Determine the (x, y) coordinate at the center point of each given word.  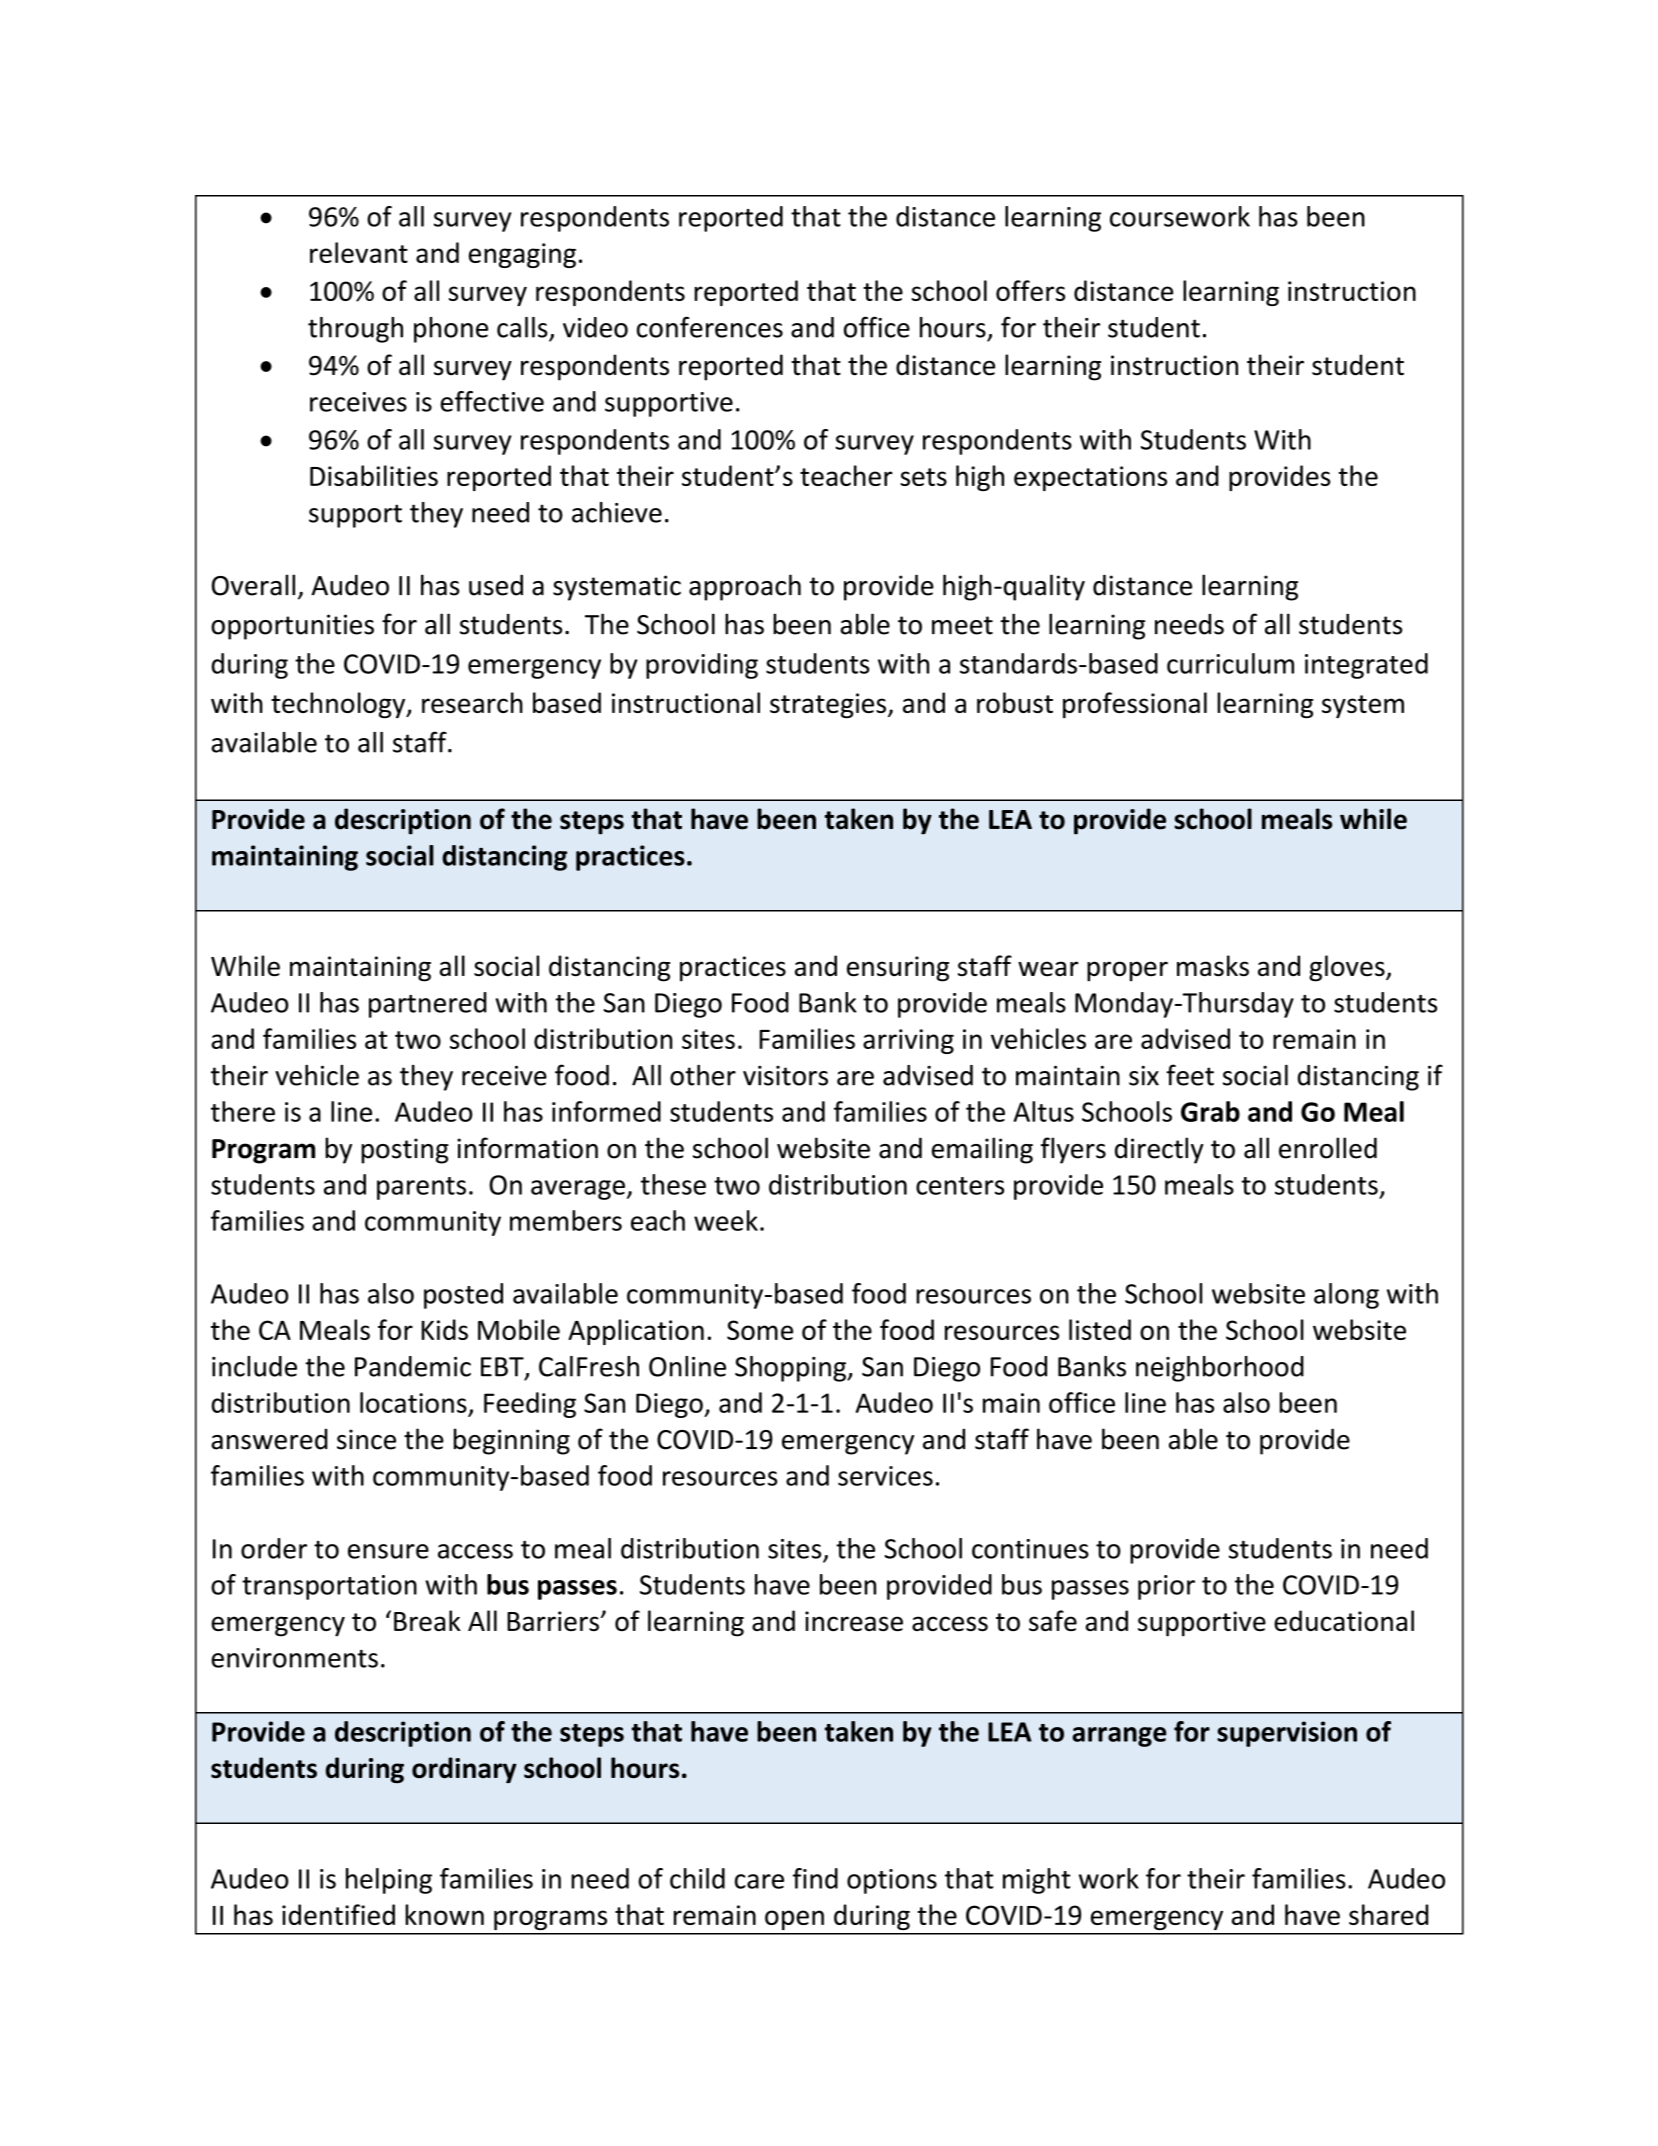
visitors (785, 1076)
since (366, 1439)
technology (339, 705)
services (885, 1476)
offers (1030, 290)
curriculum (1230, 663)
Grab (1210, 1111)
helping (389, 1881)
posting (405, 1151)
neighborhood (1220, 1369)
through (355, 330)
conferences (710, 327)
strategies (828, 705)
